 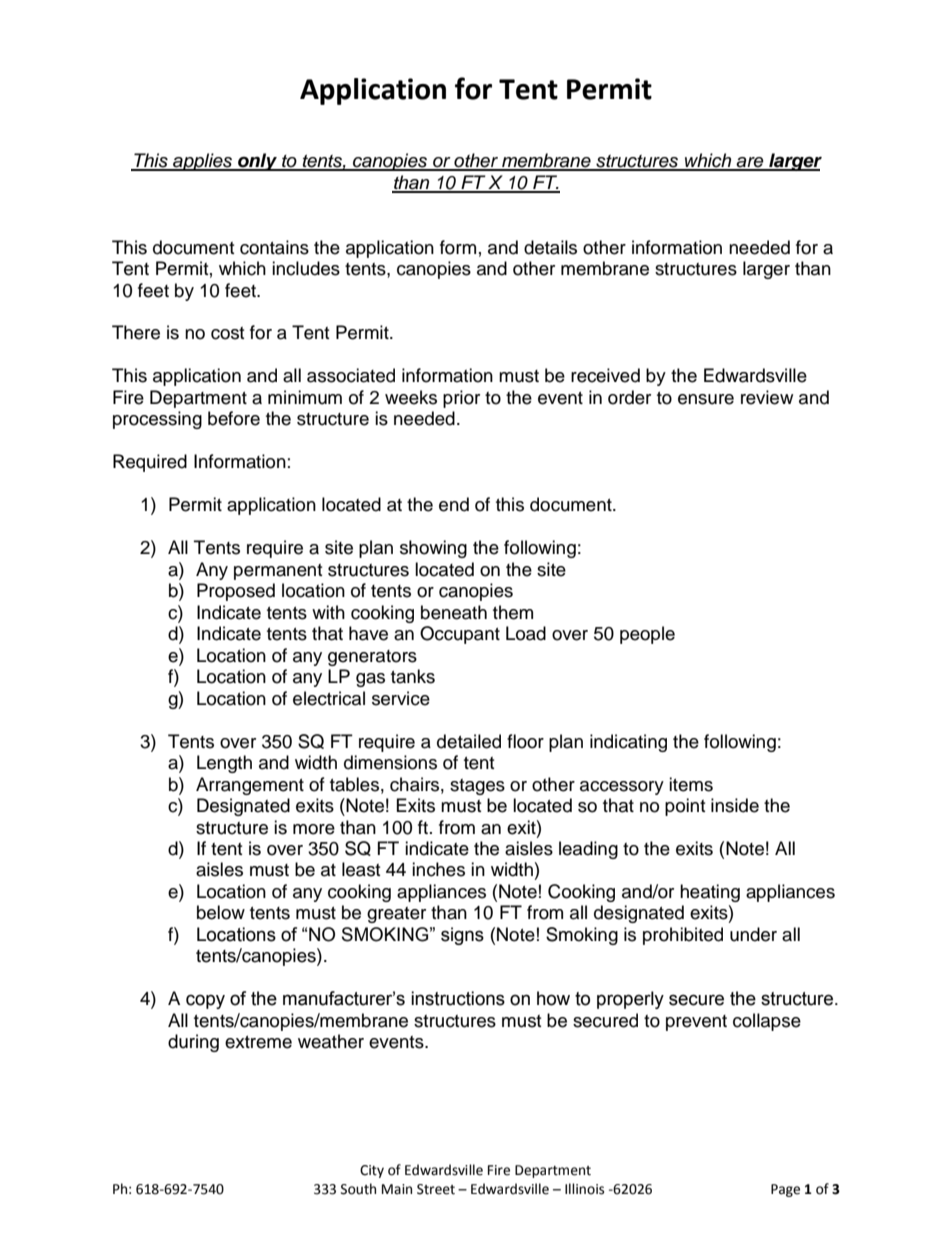 I want to click on Proposed, so click(x=236, y=592).
